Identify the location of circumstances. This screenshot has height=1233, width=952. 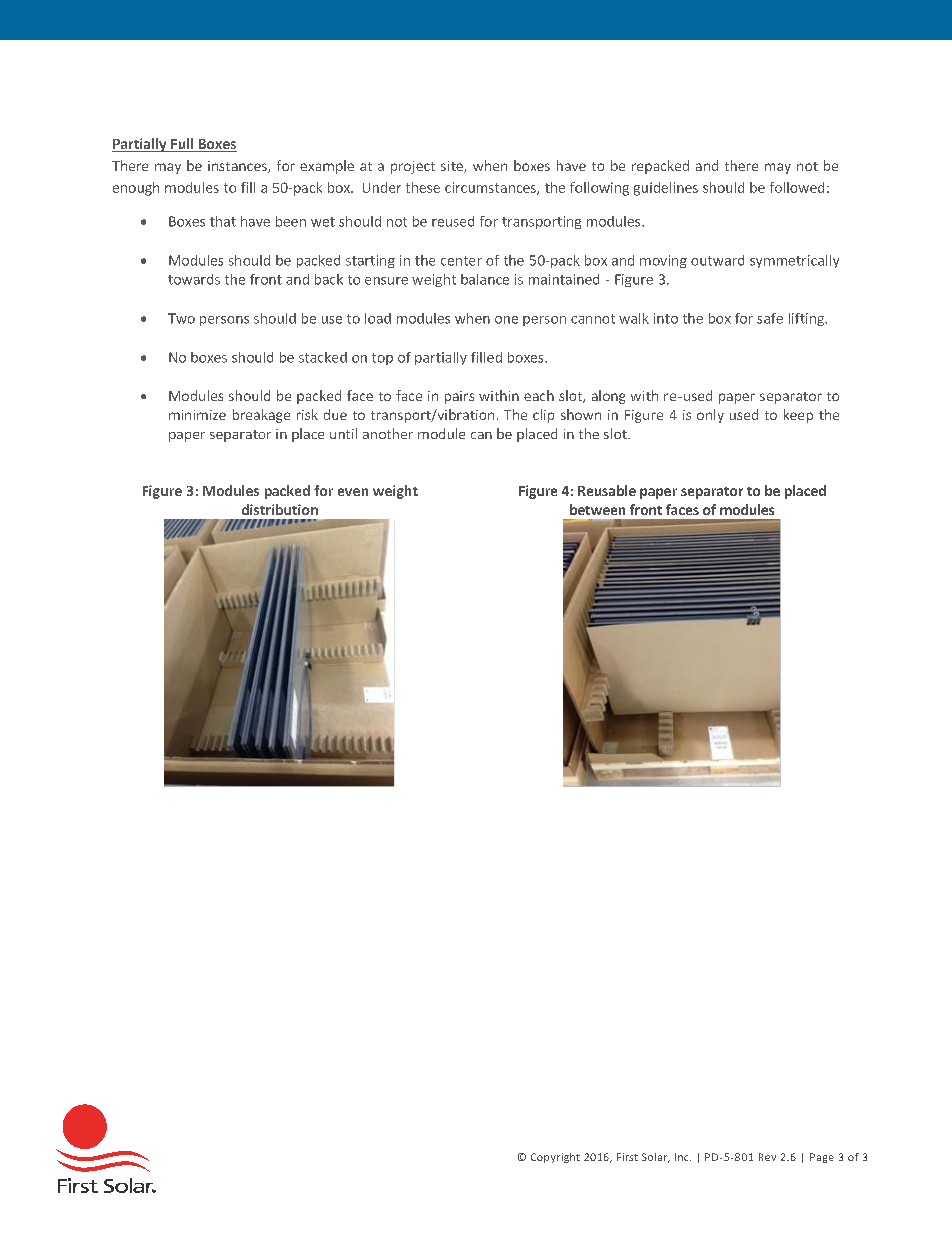
(491, 188).
